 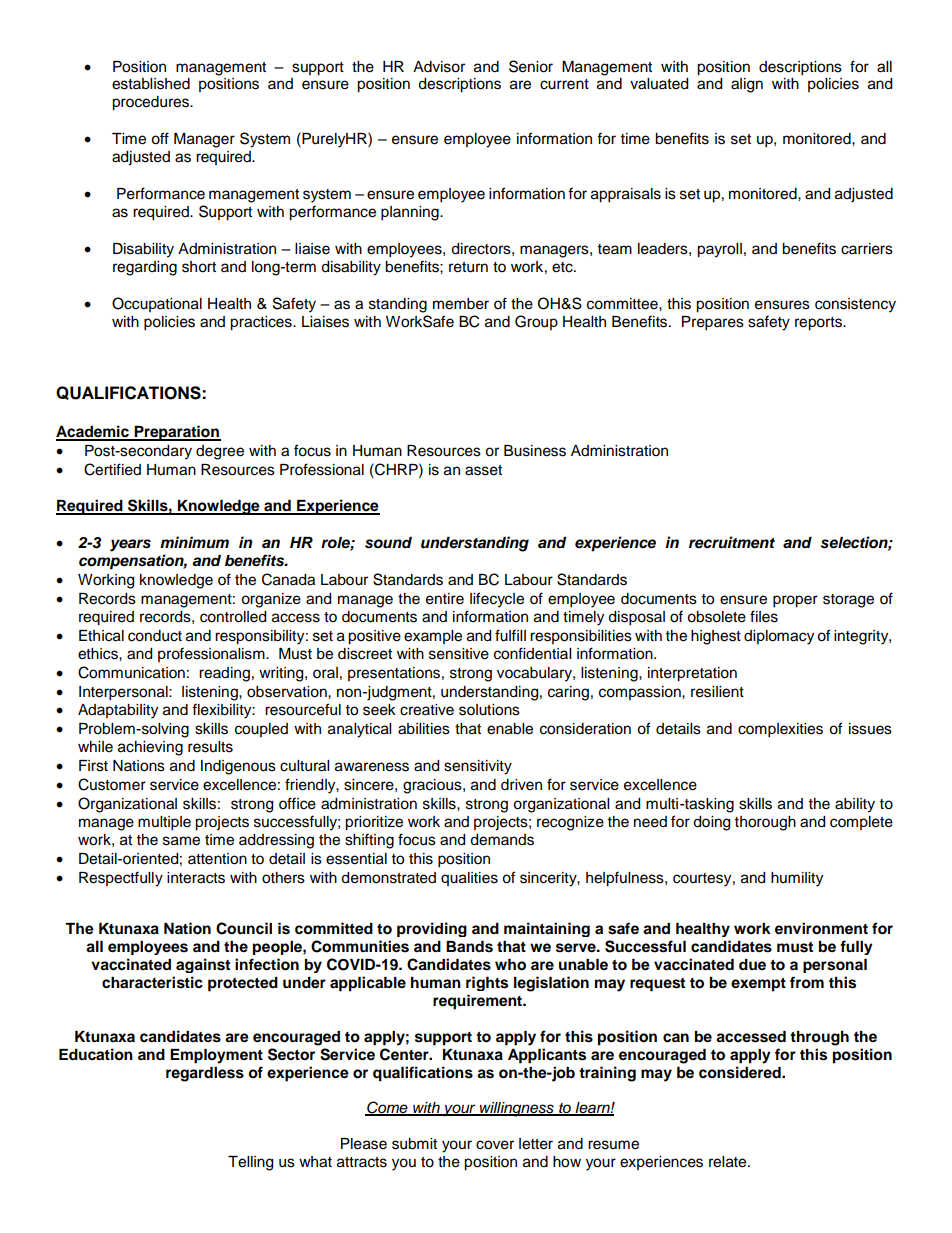 What do you see at coordinates (483, 470) in the screenshot?
I see `asset` at bounding box center [483, 470].
